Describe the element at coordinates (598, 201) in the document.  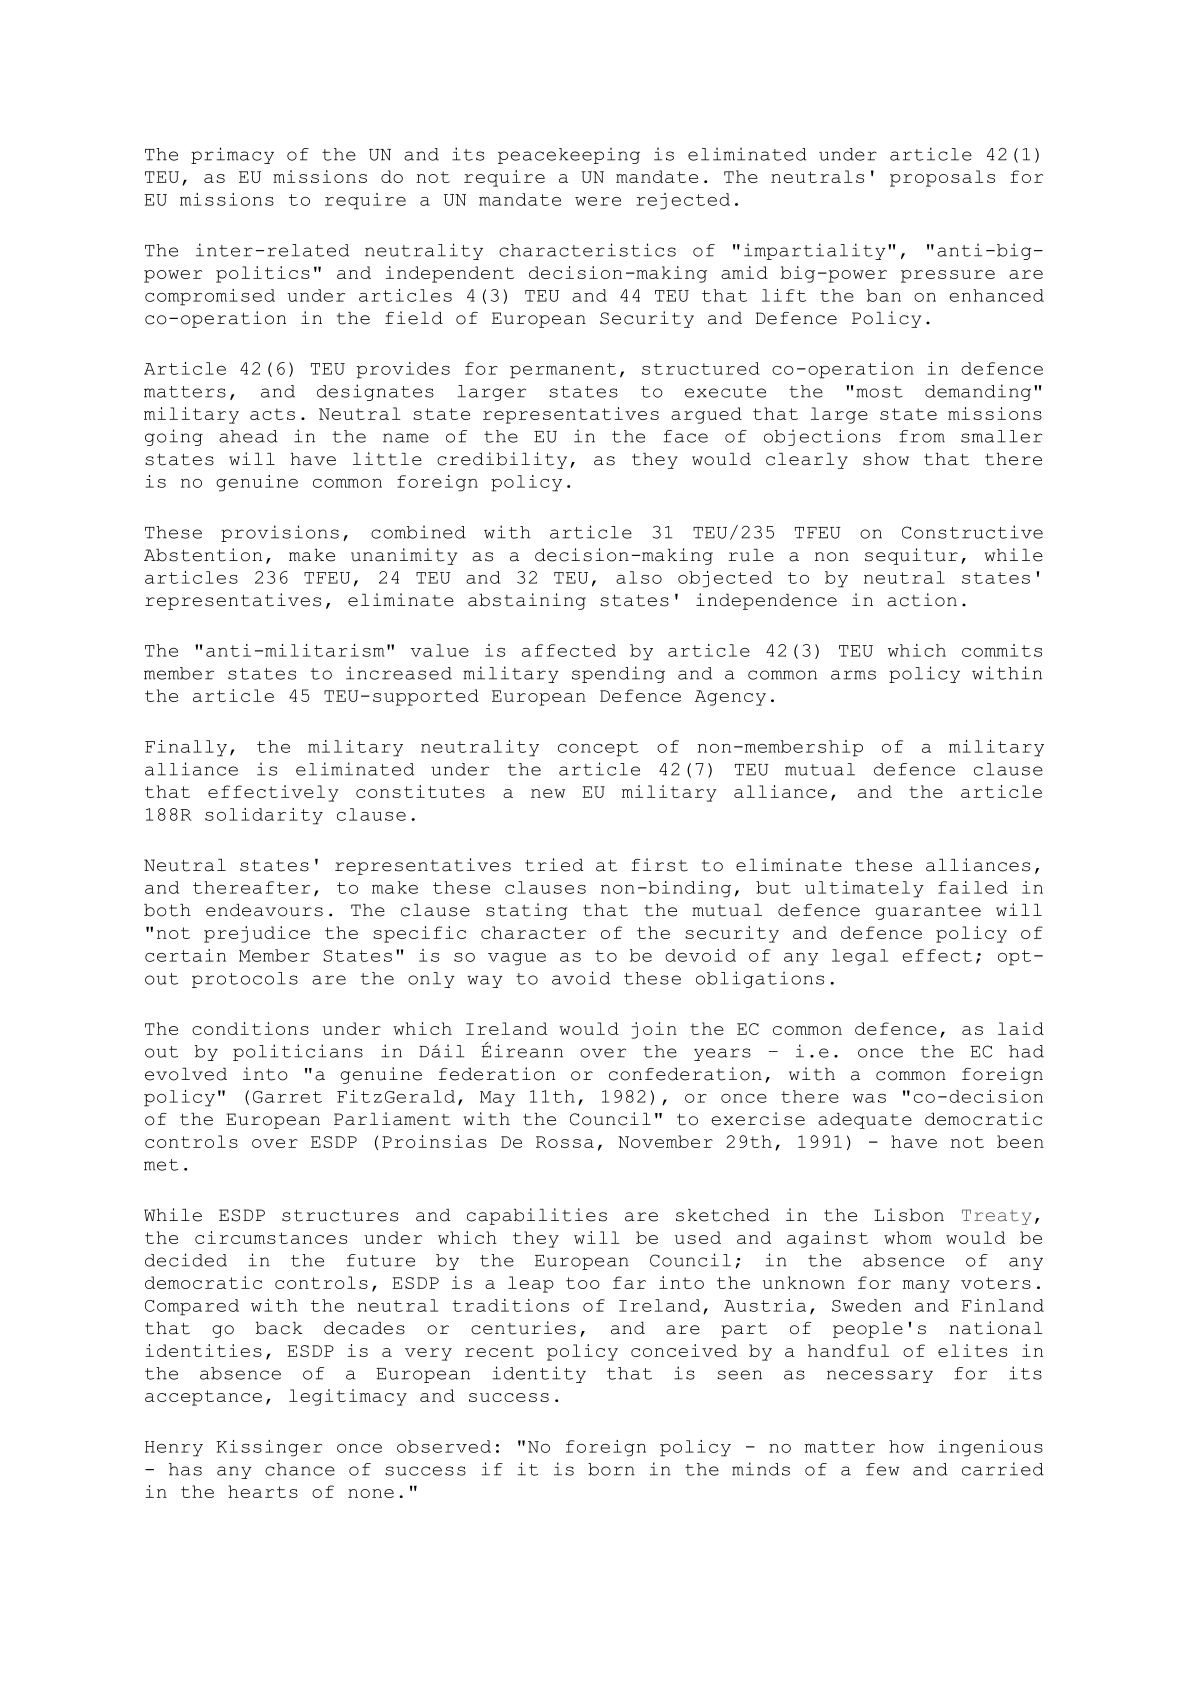
I see `were` at that location.
